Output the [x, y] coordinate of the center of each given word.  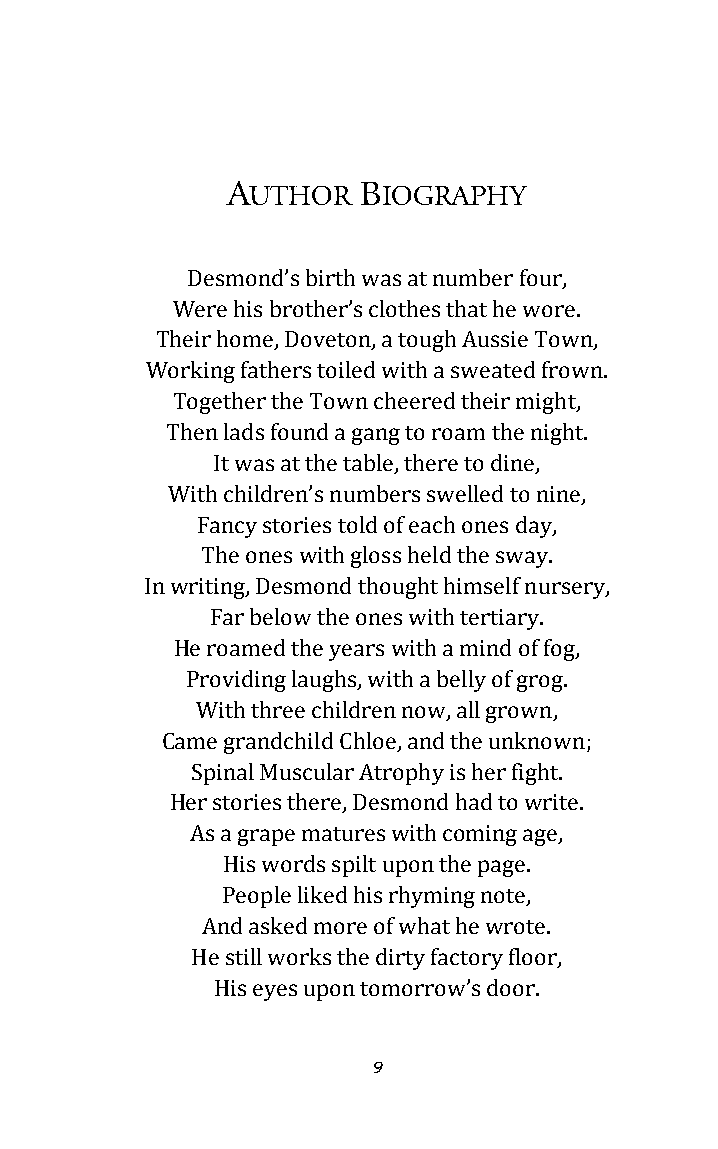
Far [227, 617]
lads [244, 431]
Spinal [223, 774]
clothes [404, 308]
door [512, 987]
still [244, 956]
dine [514, 463]
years [356, 652]
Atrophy [401, 774]
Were [200, 309]
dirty [400, 959]
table [369, 463]
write [553, 802]
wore [549, 311]
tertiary [500, 619]
